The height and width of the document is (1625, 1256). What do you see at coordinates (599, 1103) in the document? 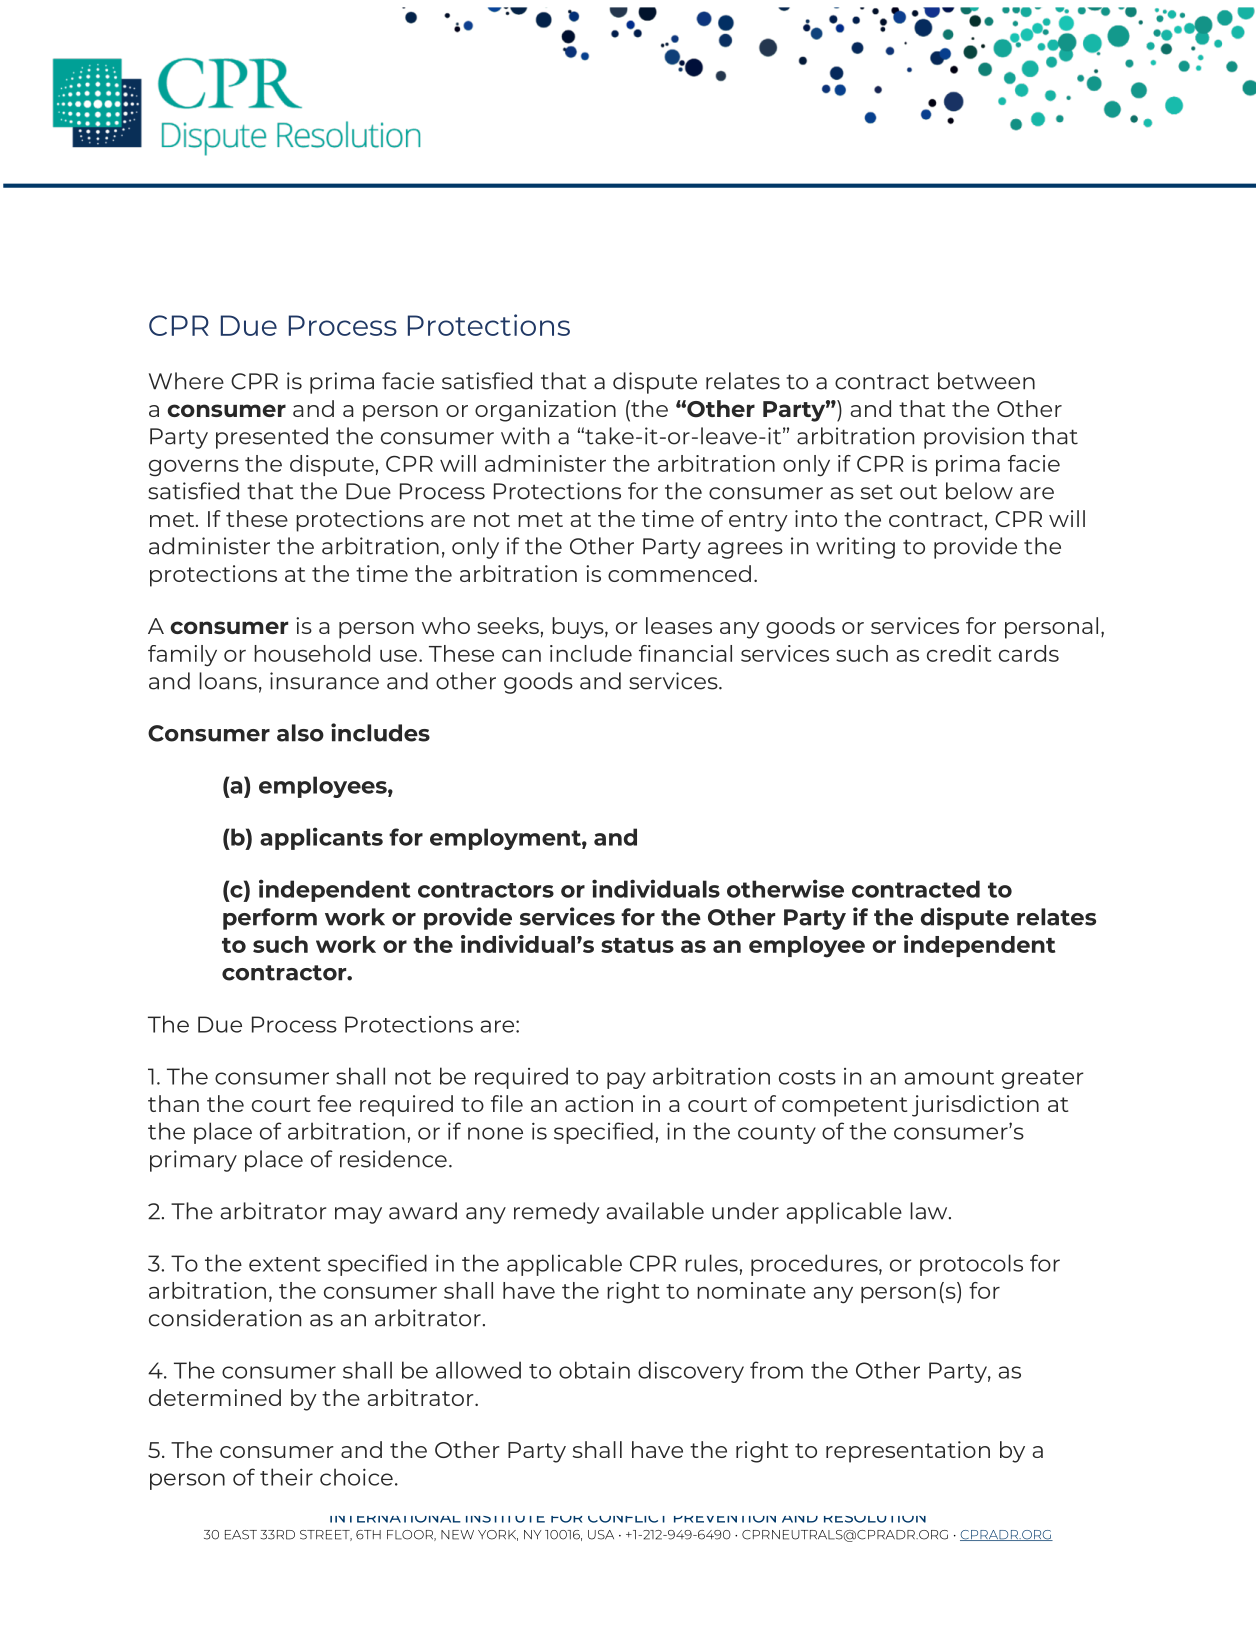
I see `action` at bounding box center [599, 1103].
